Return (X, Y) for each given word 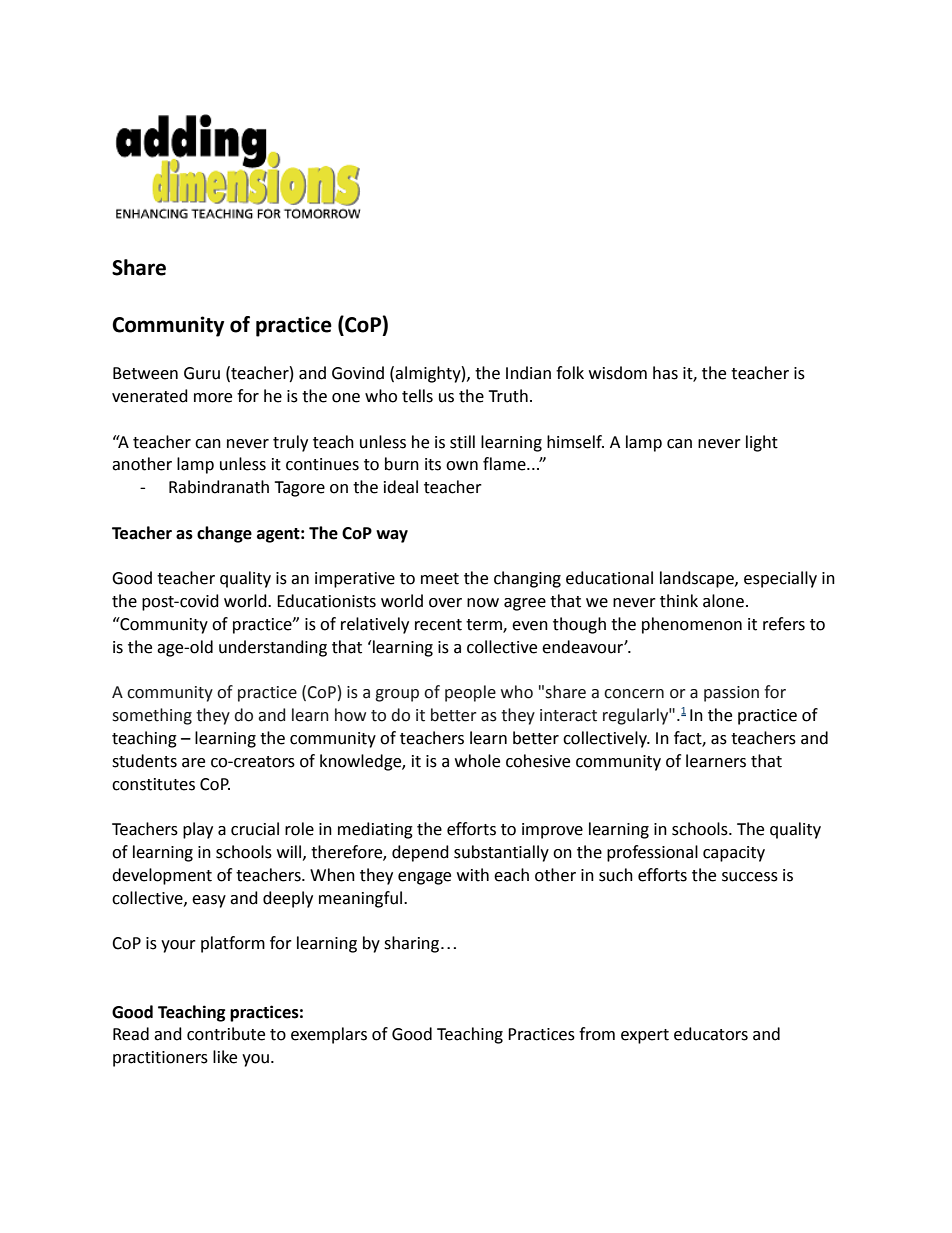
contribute (226, 1034)
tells (417, 396)
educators (711, 1034)
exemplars (329, 1035)
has (665, 373)
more (213, 398)
